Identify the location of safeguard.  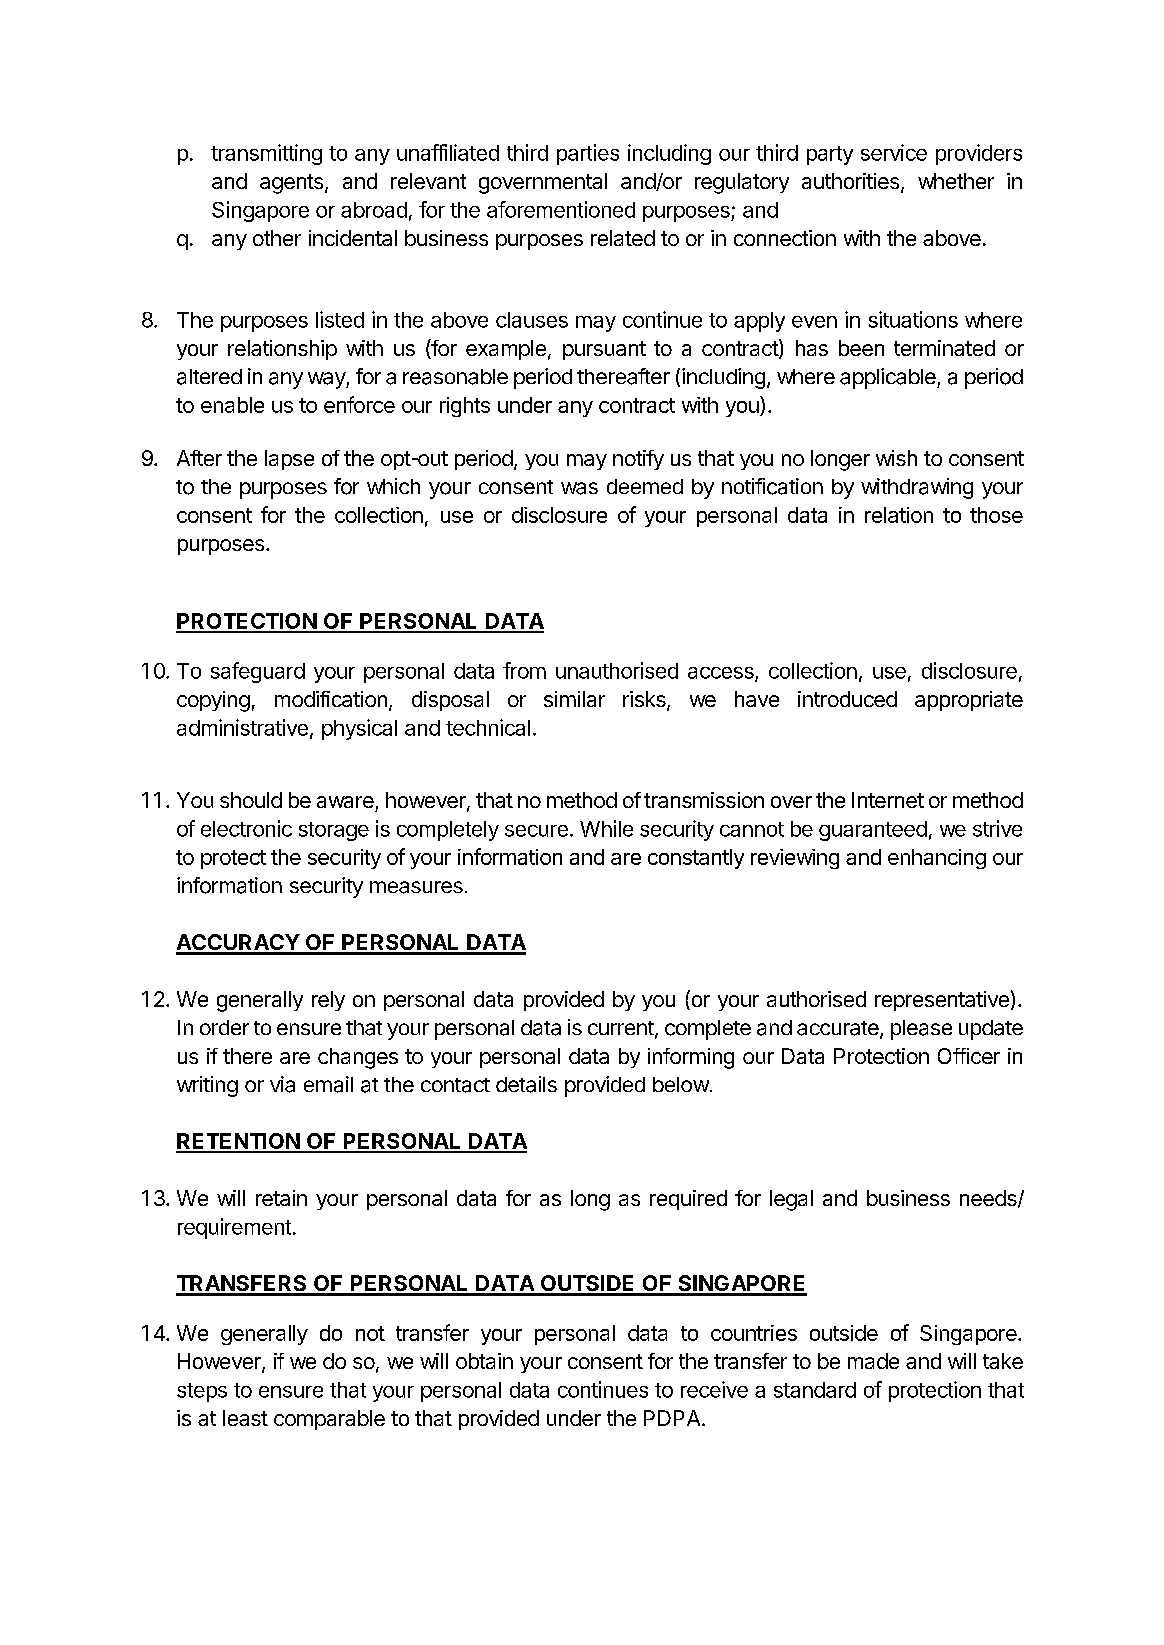
(258, 672).
